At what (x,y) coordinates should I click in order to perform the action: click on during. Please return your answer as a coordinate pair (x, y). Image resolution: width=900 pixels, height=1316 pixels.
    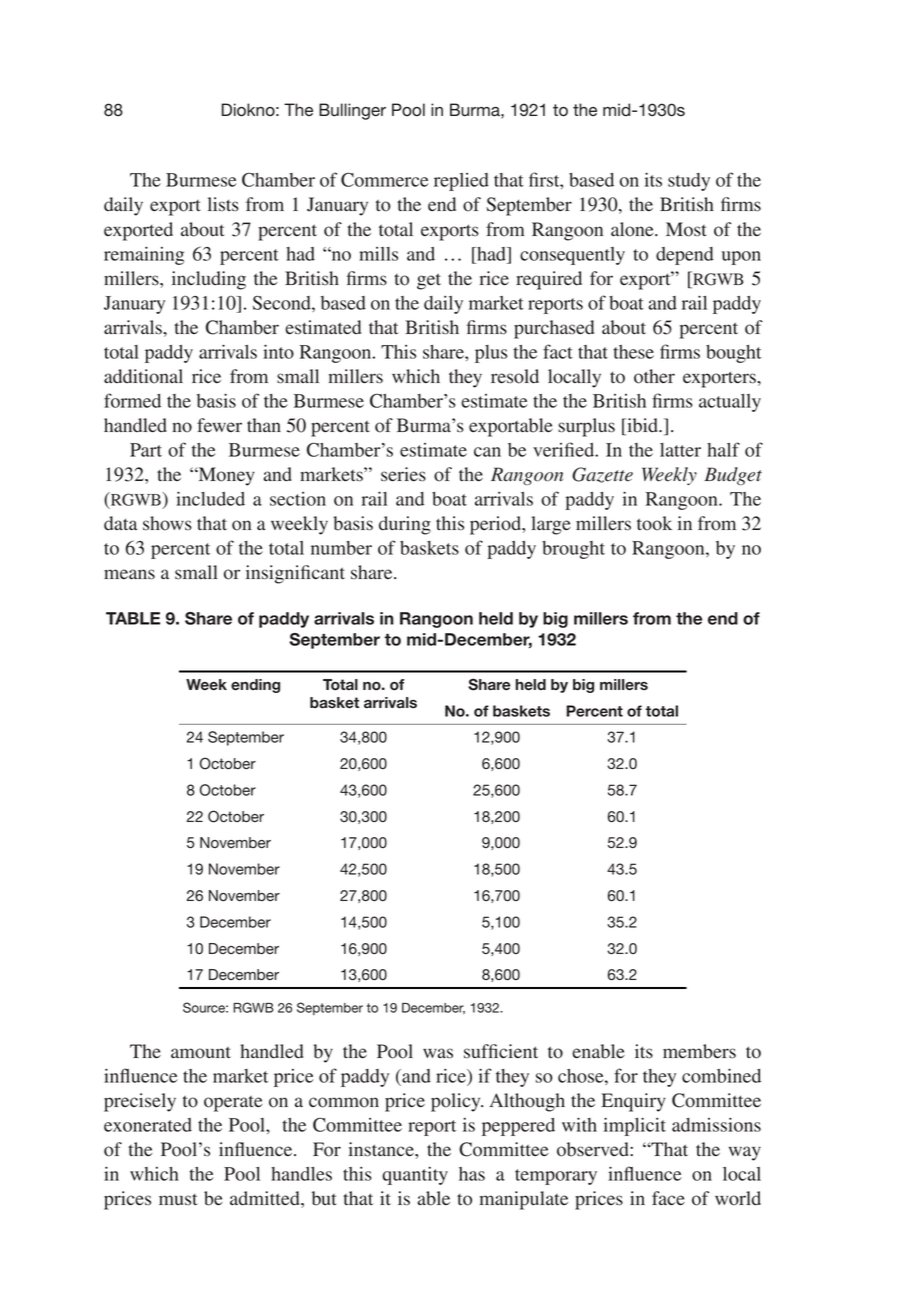
    Looking at the image, I should click on (405, 525).
